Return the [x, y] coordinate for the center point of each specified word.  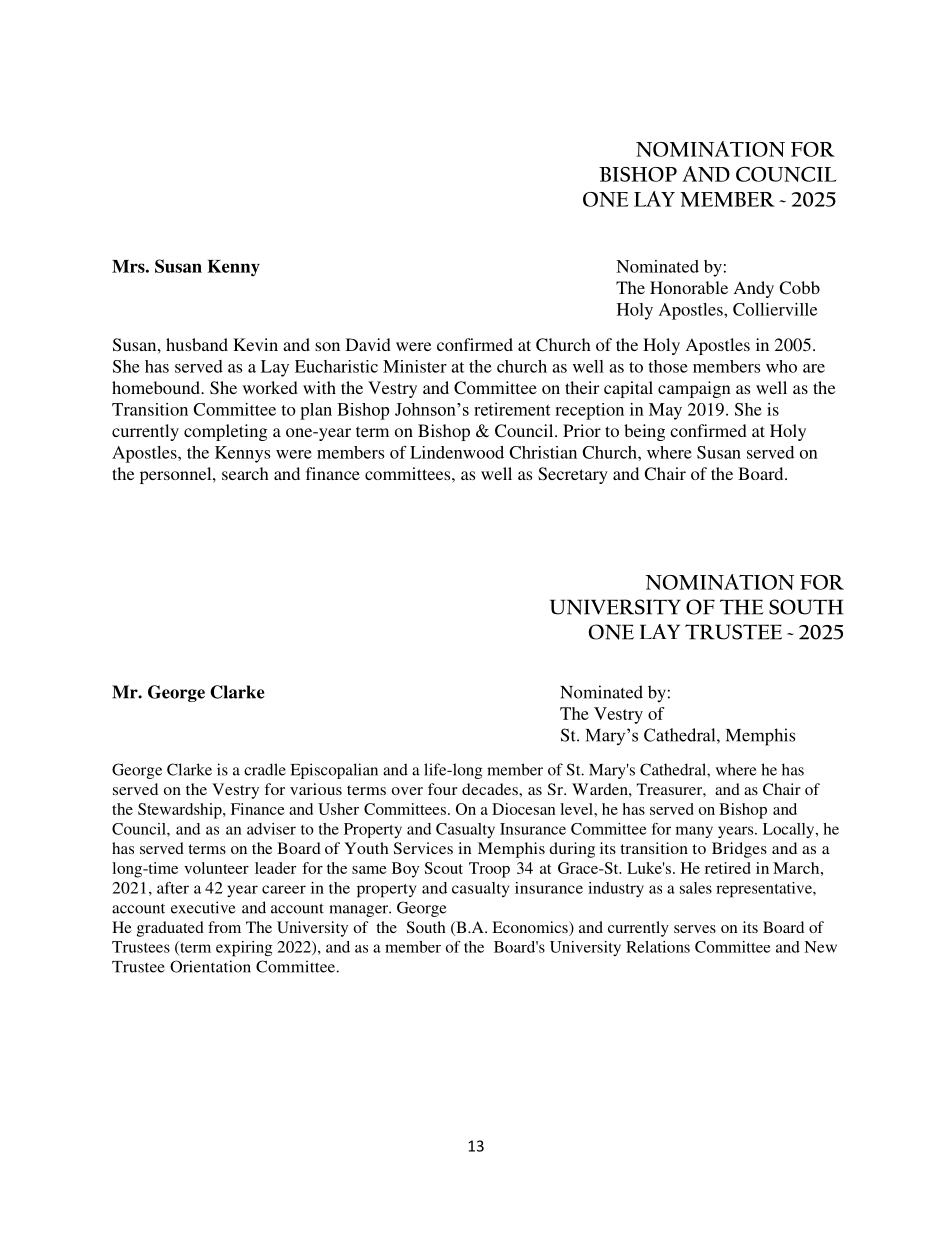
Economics [531, 928]
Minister [415, 366]
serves [695, 929]
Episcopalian [334, 771]
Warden [601, 789]
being [644, 432]
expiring [244, 949]
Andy [754, 289]
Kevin [255, 344]
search [245, 473]
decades [491, 789]
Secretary [573, 475]
